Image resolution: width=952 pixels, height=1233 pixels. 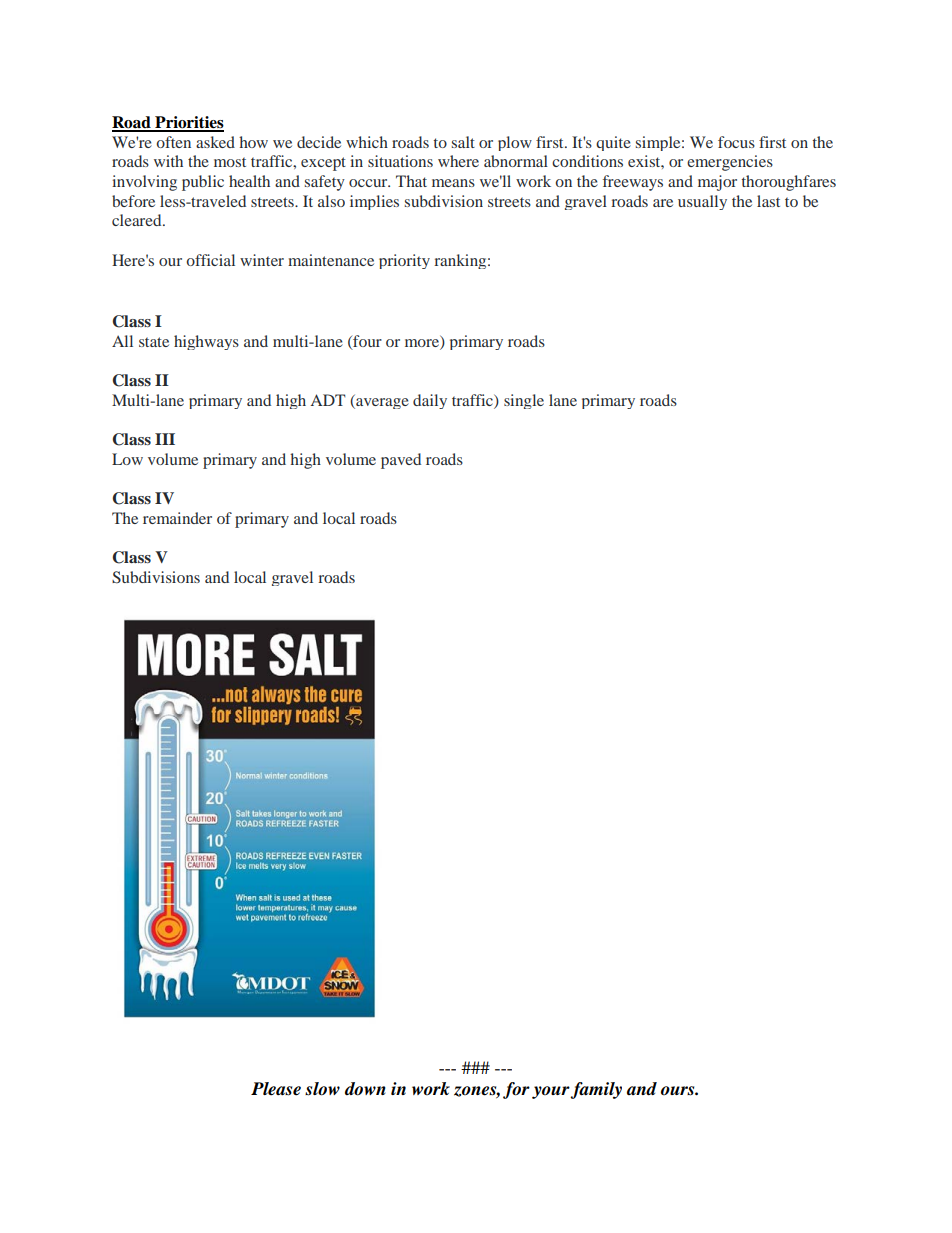 What do you see at coordinates (430, 401) in the document?
I see `daily` at bounding box center [430, 401].
